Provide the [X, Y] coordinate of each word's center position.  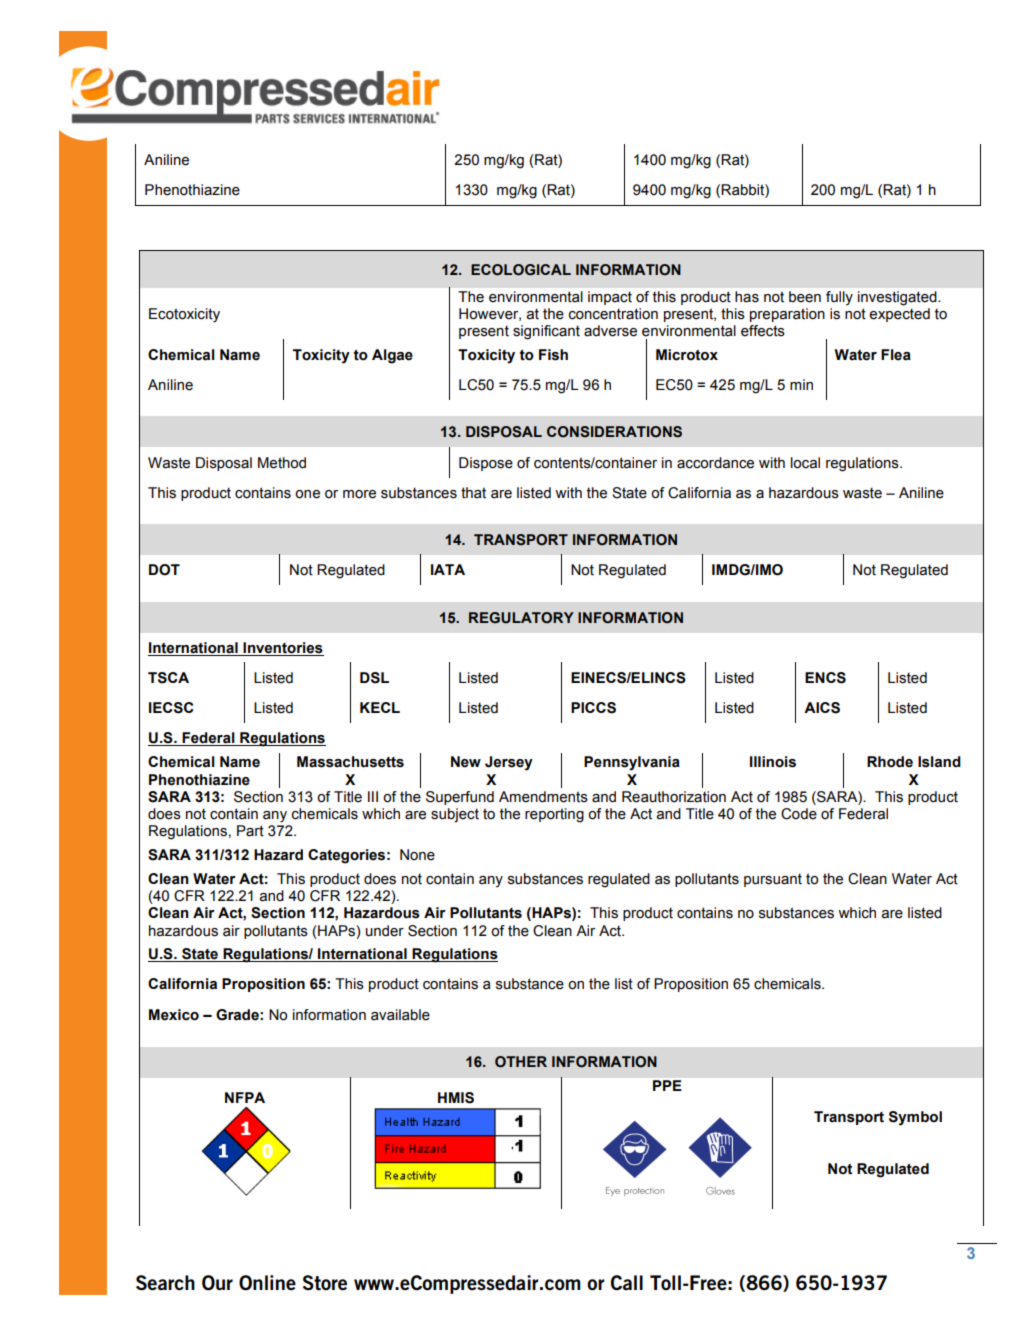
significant [546, 332]
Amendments [543, 797]
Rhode [890, 762]
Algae [392, 356]
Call [627, 1282]
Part [250, 831]
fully [839, 298]
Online [267, 1283]
